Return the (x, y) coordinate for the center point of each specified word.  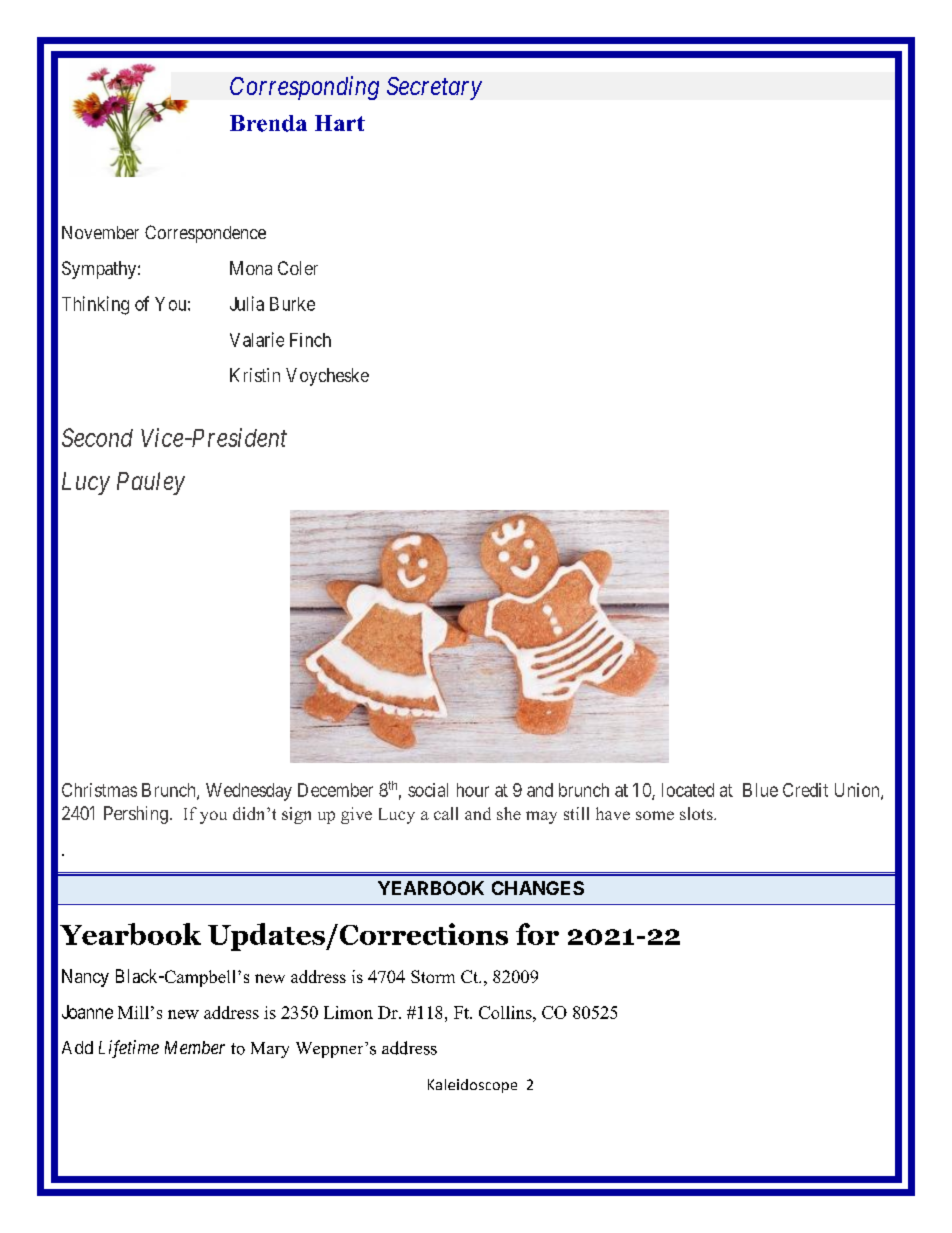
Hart (340, 123)
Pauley (151, 483)
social (428, 790)
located (688, 790)
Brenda (268, 123)
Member (195, 1047)
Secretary (434, 88)
